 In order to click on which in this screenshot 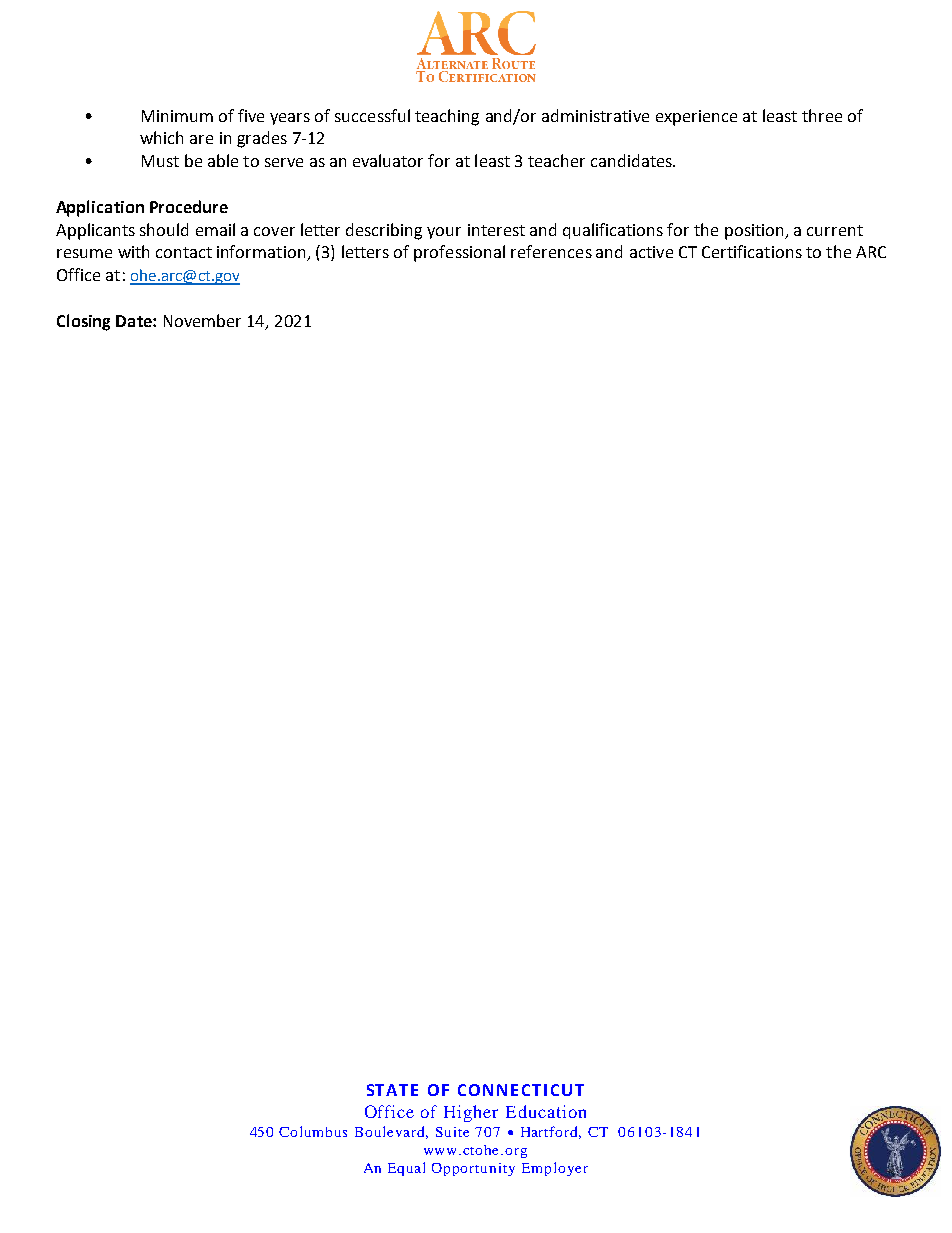, I will do `click(161, 137)`.
